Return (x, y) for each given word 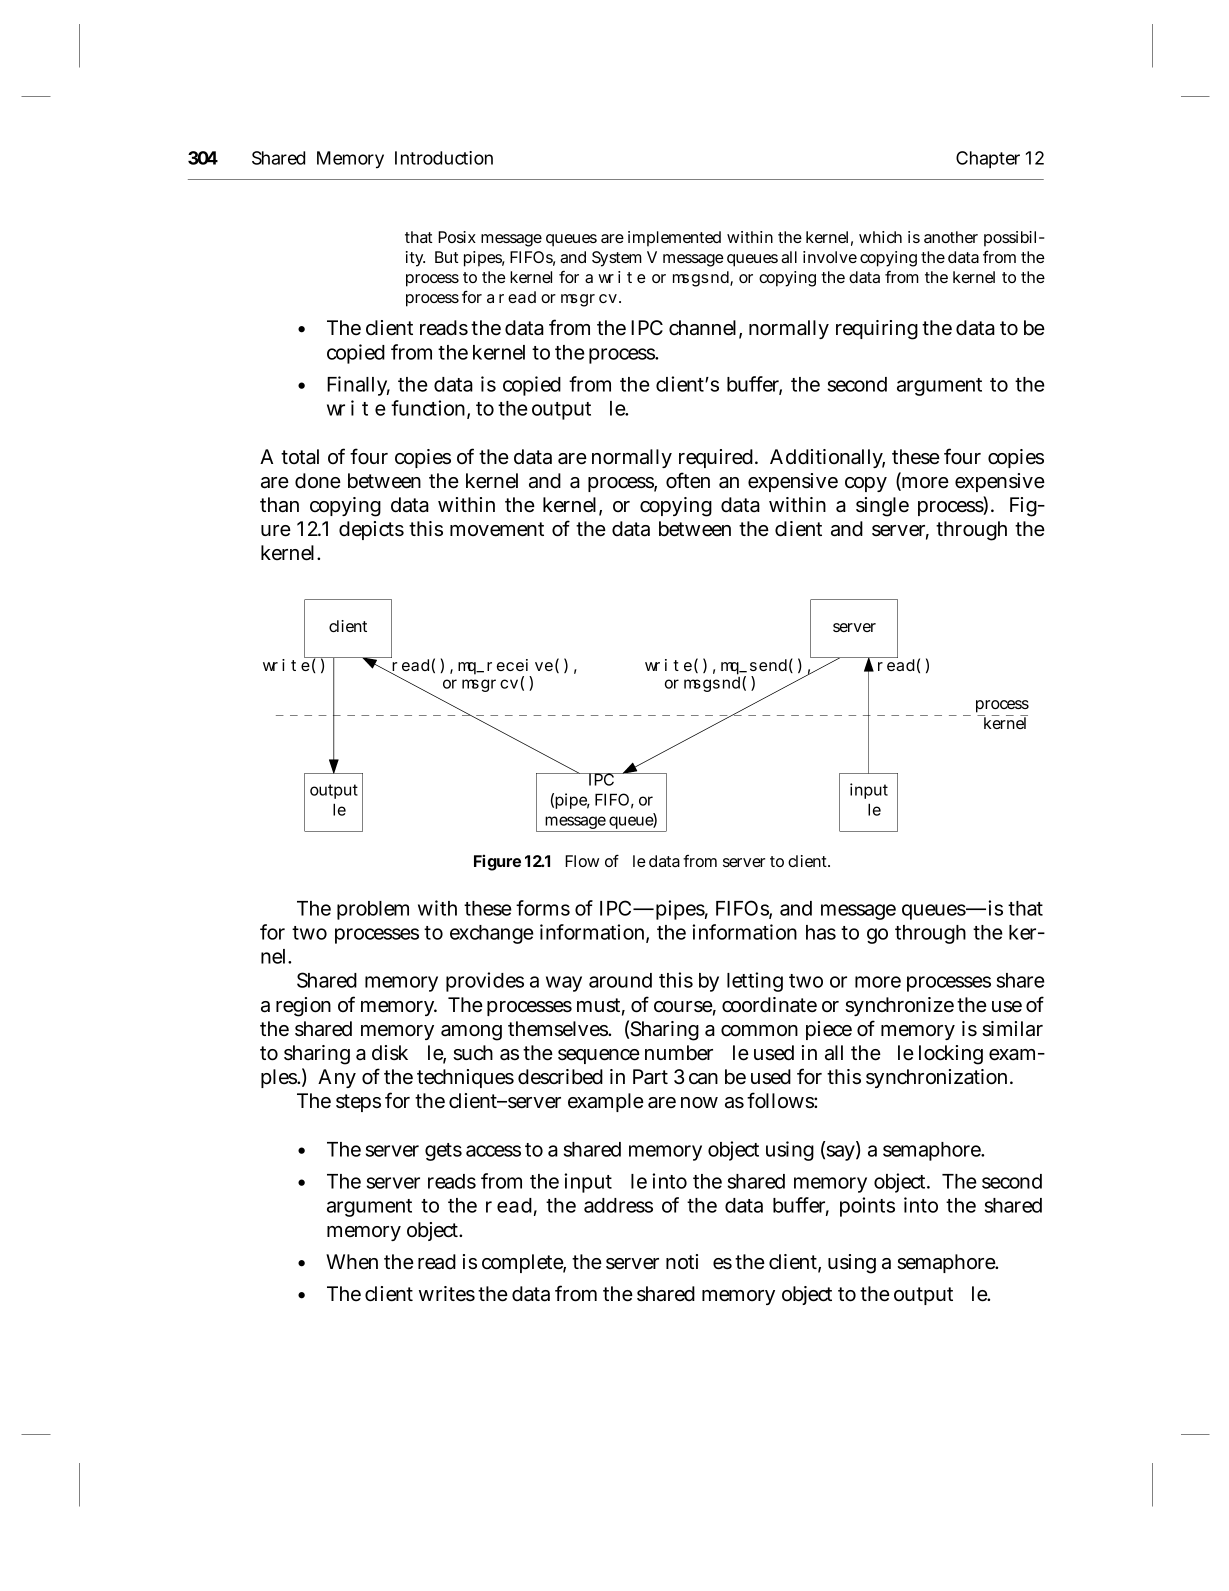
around (620, 980)
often (688, 480)
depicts (371, 530)
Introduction (444, 158)
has (821, 932)
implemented (674, 239)
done (318, 481)
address (618, 1205)
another (951, 237)
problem (373, 910)
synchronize (899, 1006)
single (882, 507)
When (352, 1261)
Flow (582, 861)
